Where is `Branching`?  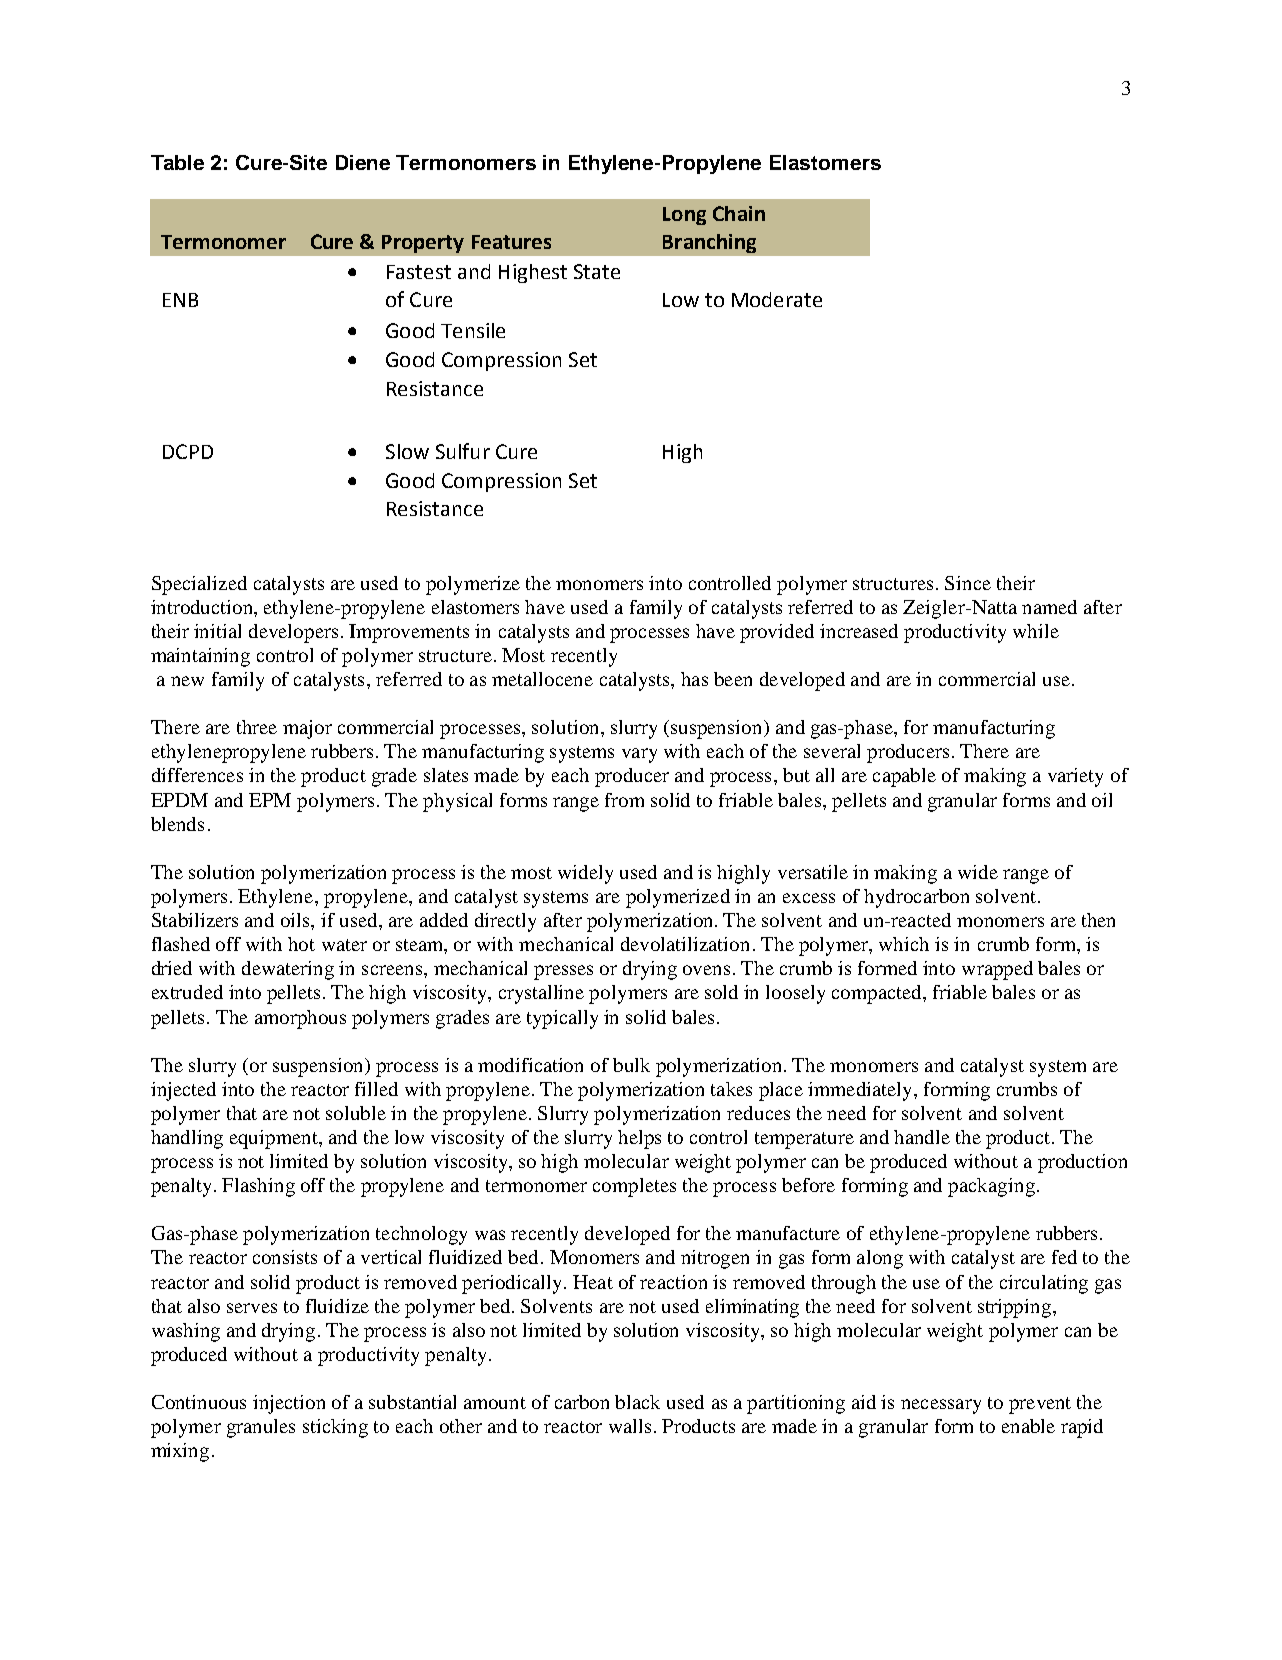
Branching is located at coordinates (709, 243).
